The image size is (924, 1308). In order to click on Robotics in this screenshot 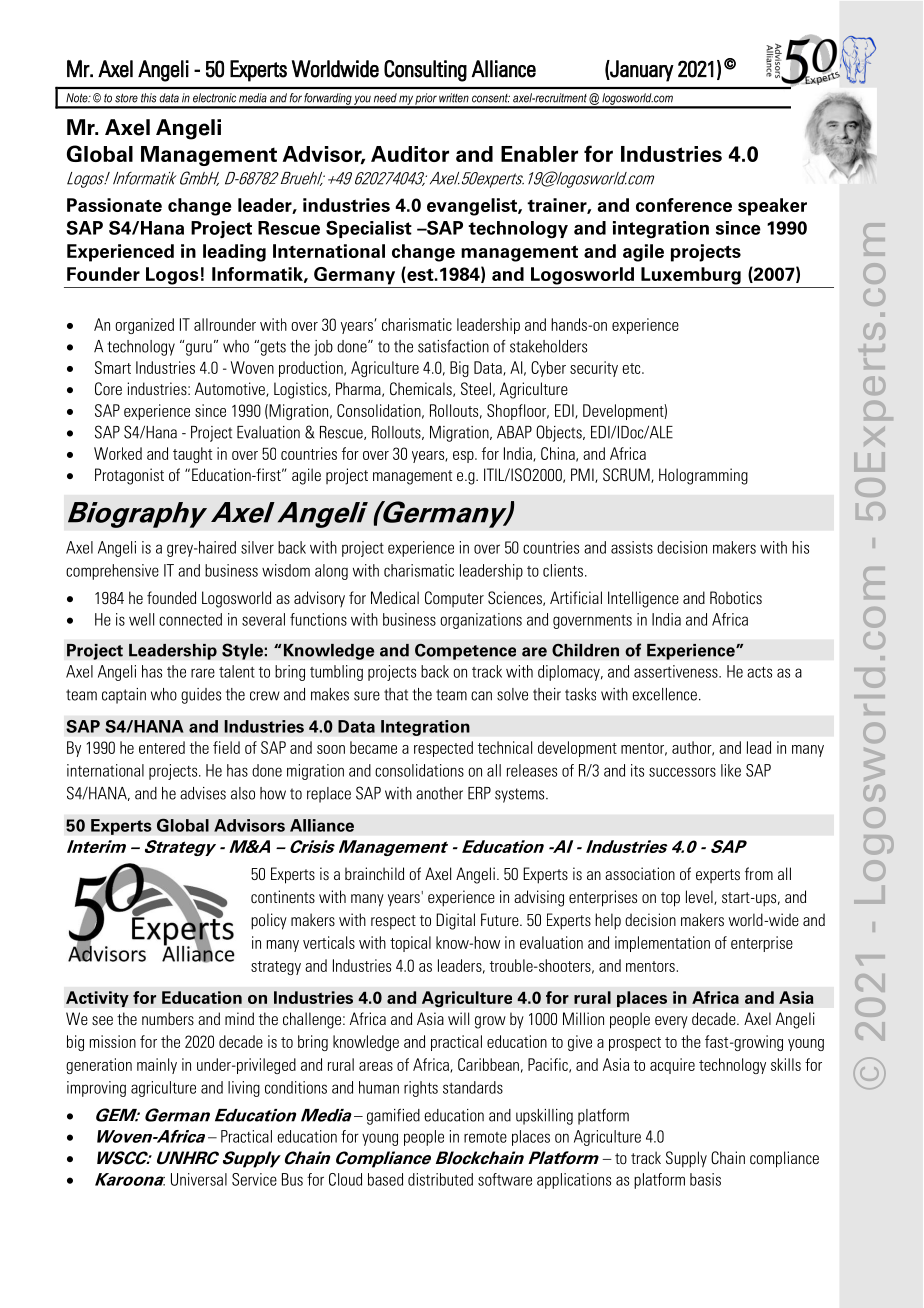, I will do `click(736, 598)`.
